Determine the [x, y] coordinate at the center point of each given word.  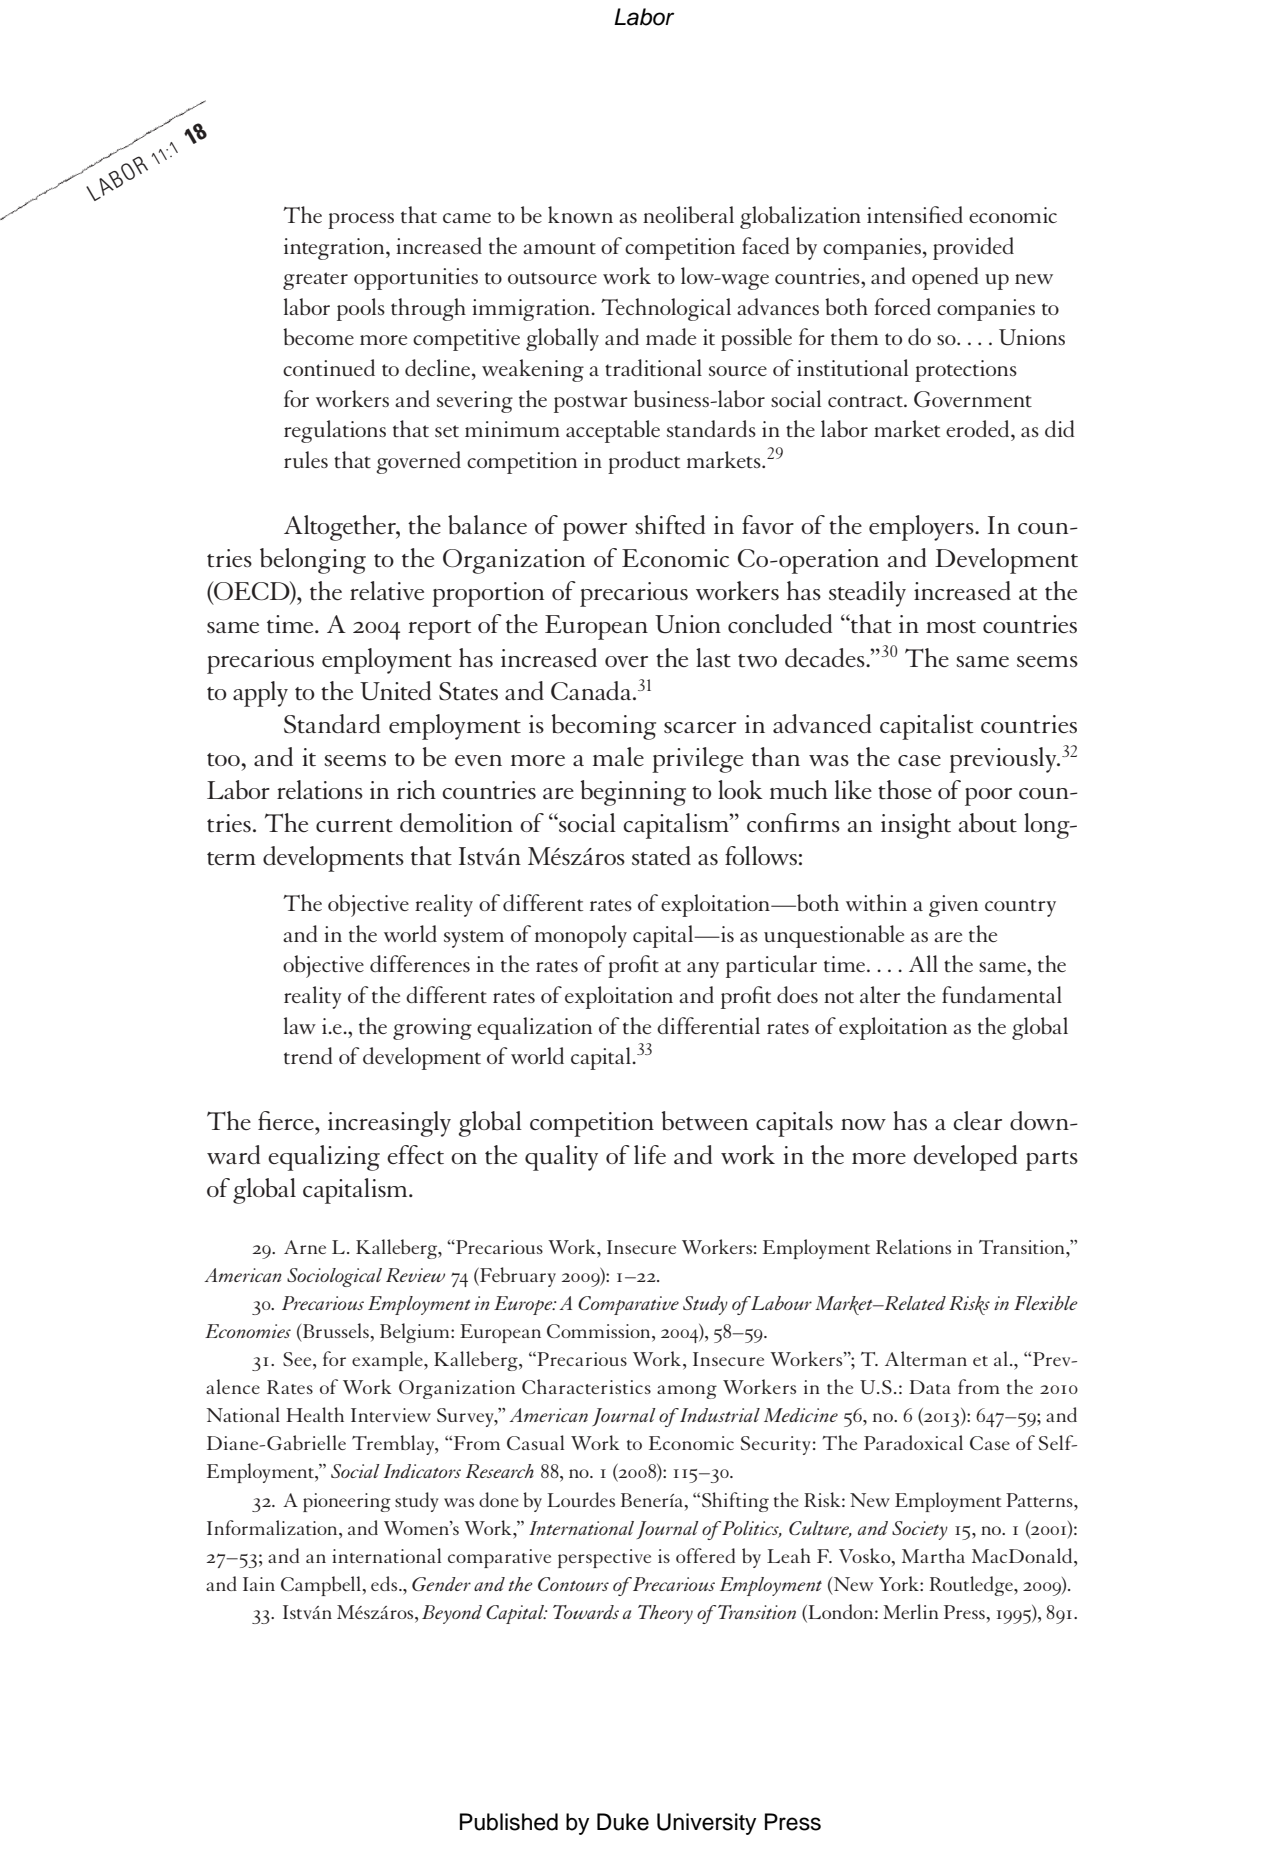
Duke [623, 1822]
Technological [666, 309]
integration [335, 249]
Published [509, 1822]
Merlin [911, 1611]
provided [973, 248]
